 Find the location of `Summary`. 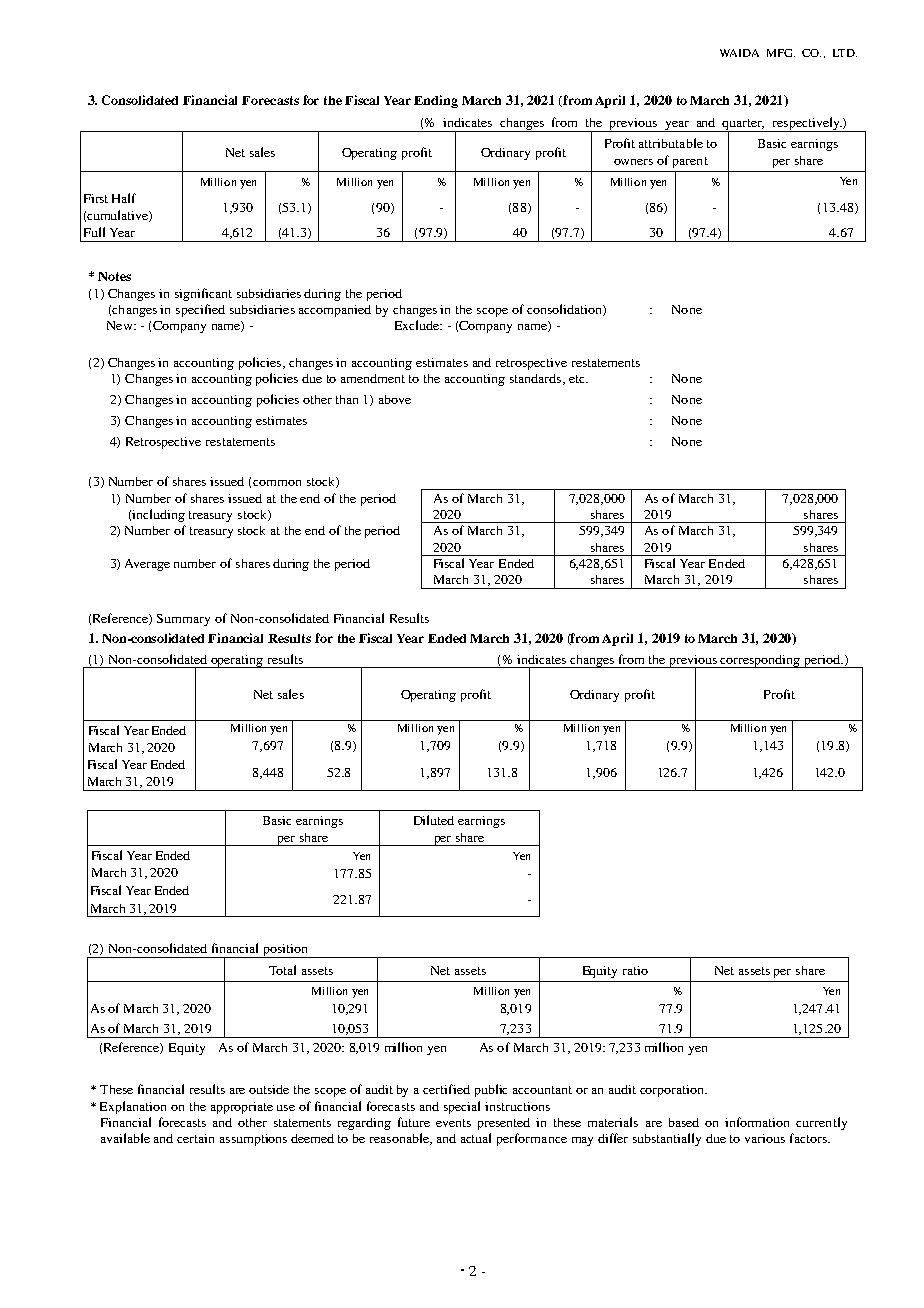

Summary is located at coordinates (183, 620).
